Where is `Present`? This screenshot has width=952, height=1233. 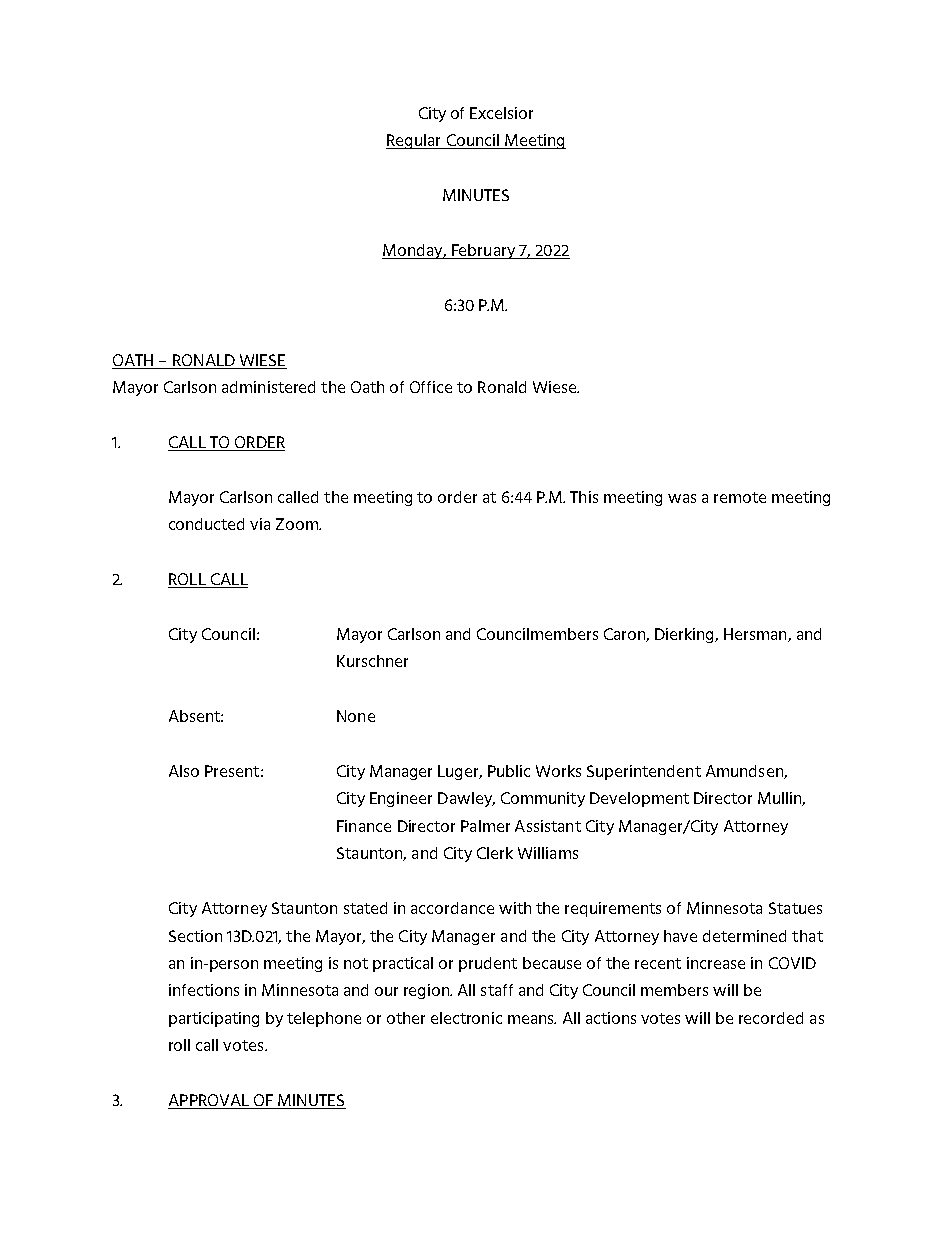 Present is located at coordinates (232, 771).
